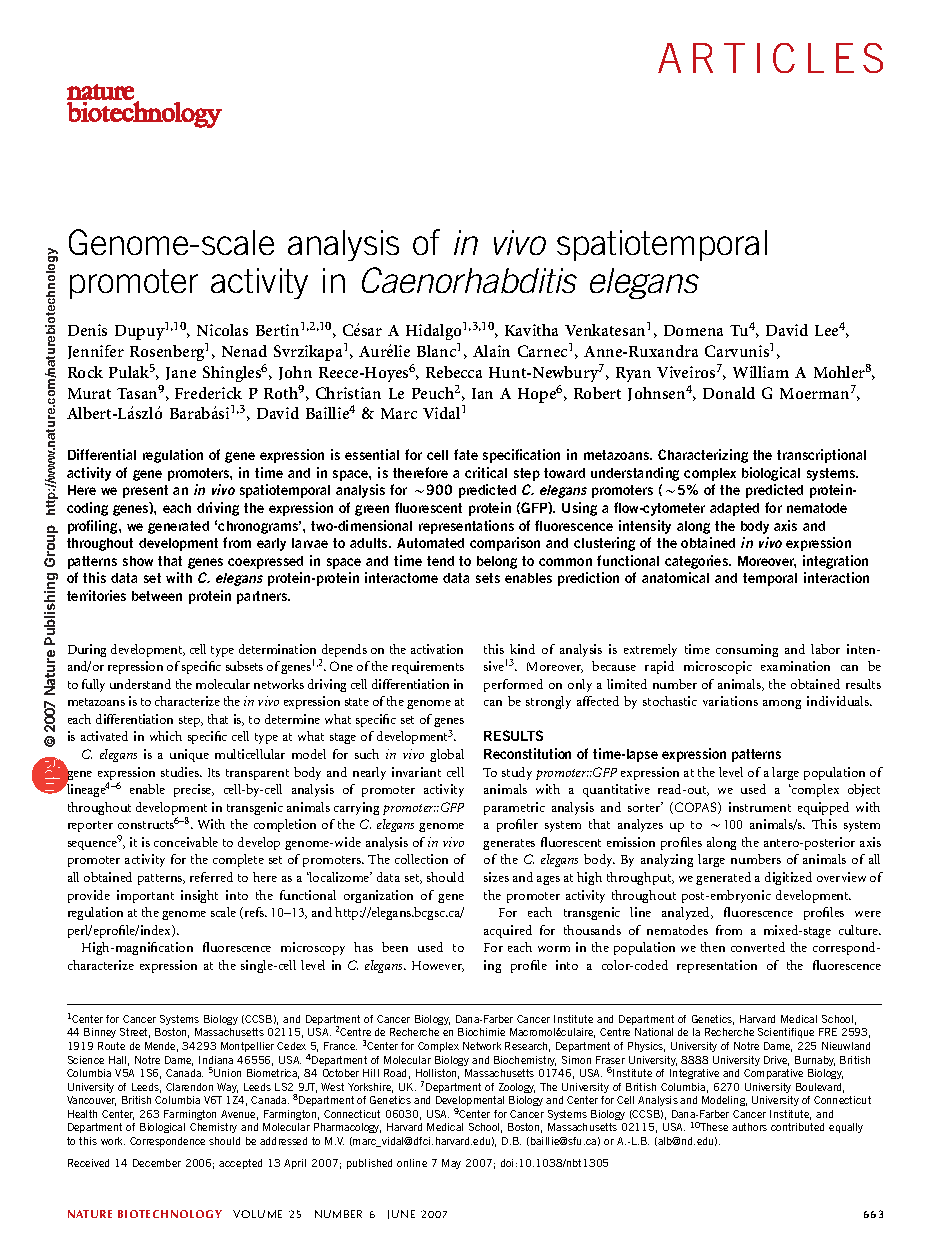 Image resolution: width=952 pixels, height=1256 pixels. What do you see at coordinates (747, 650) in the document?
I see `consuming` at bounding box center [747, 650].
